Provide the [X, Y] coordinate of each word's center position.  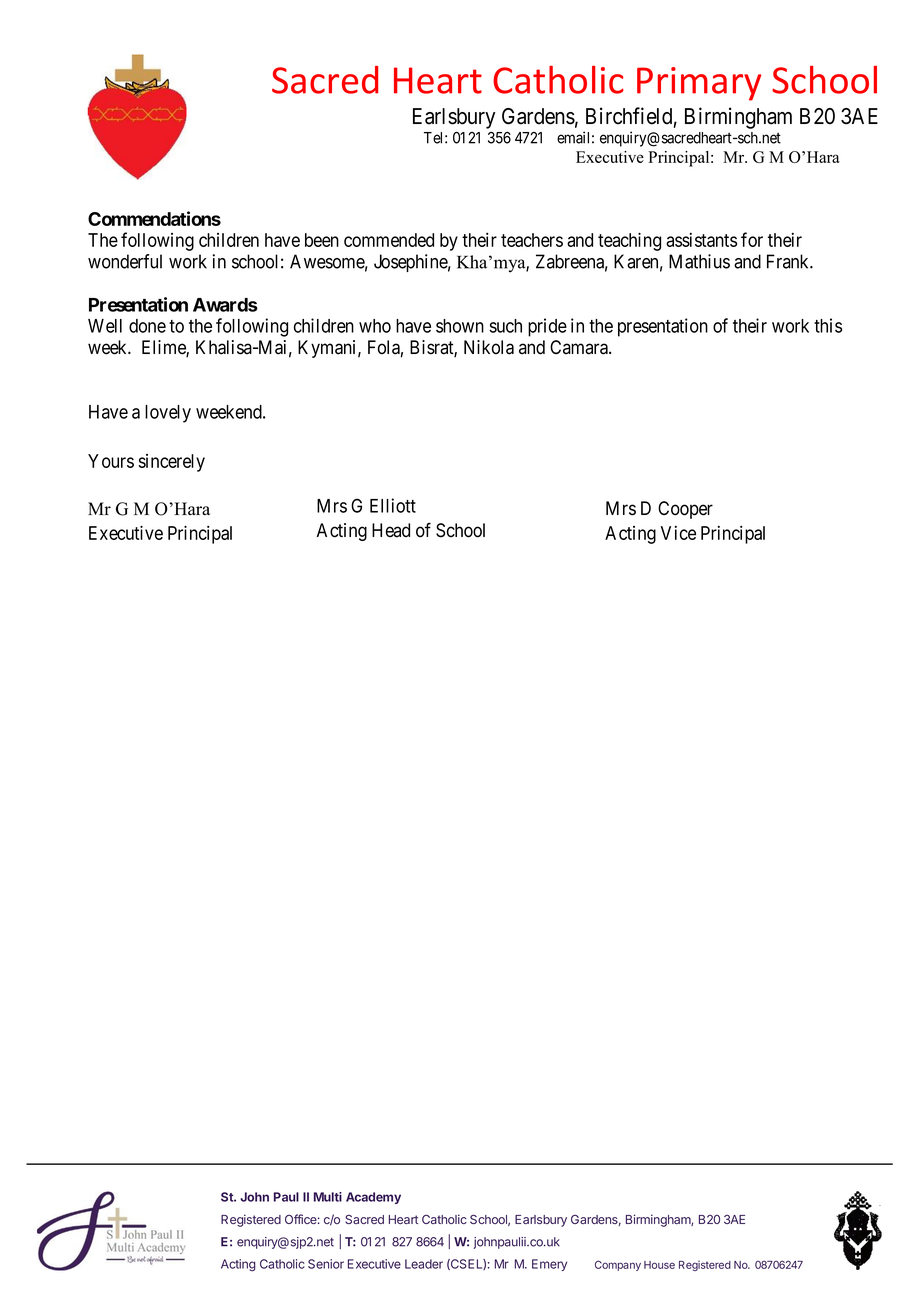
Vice [678, 533]
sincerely [171, 463]
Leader [424, 1264]
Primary [699, 84]
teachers [532, 240]
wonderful [125, 261]
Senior [326, 1264]
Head [391, 530]
